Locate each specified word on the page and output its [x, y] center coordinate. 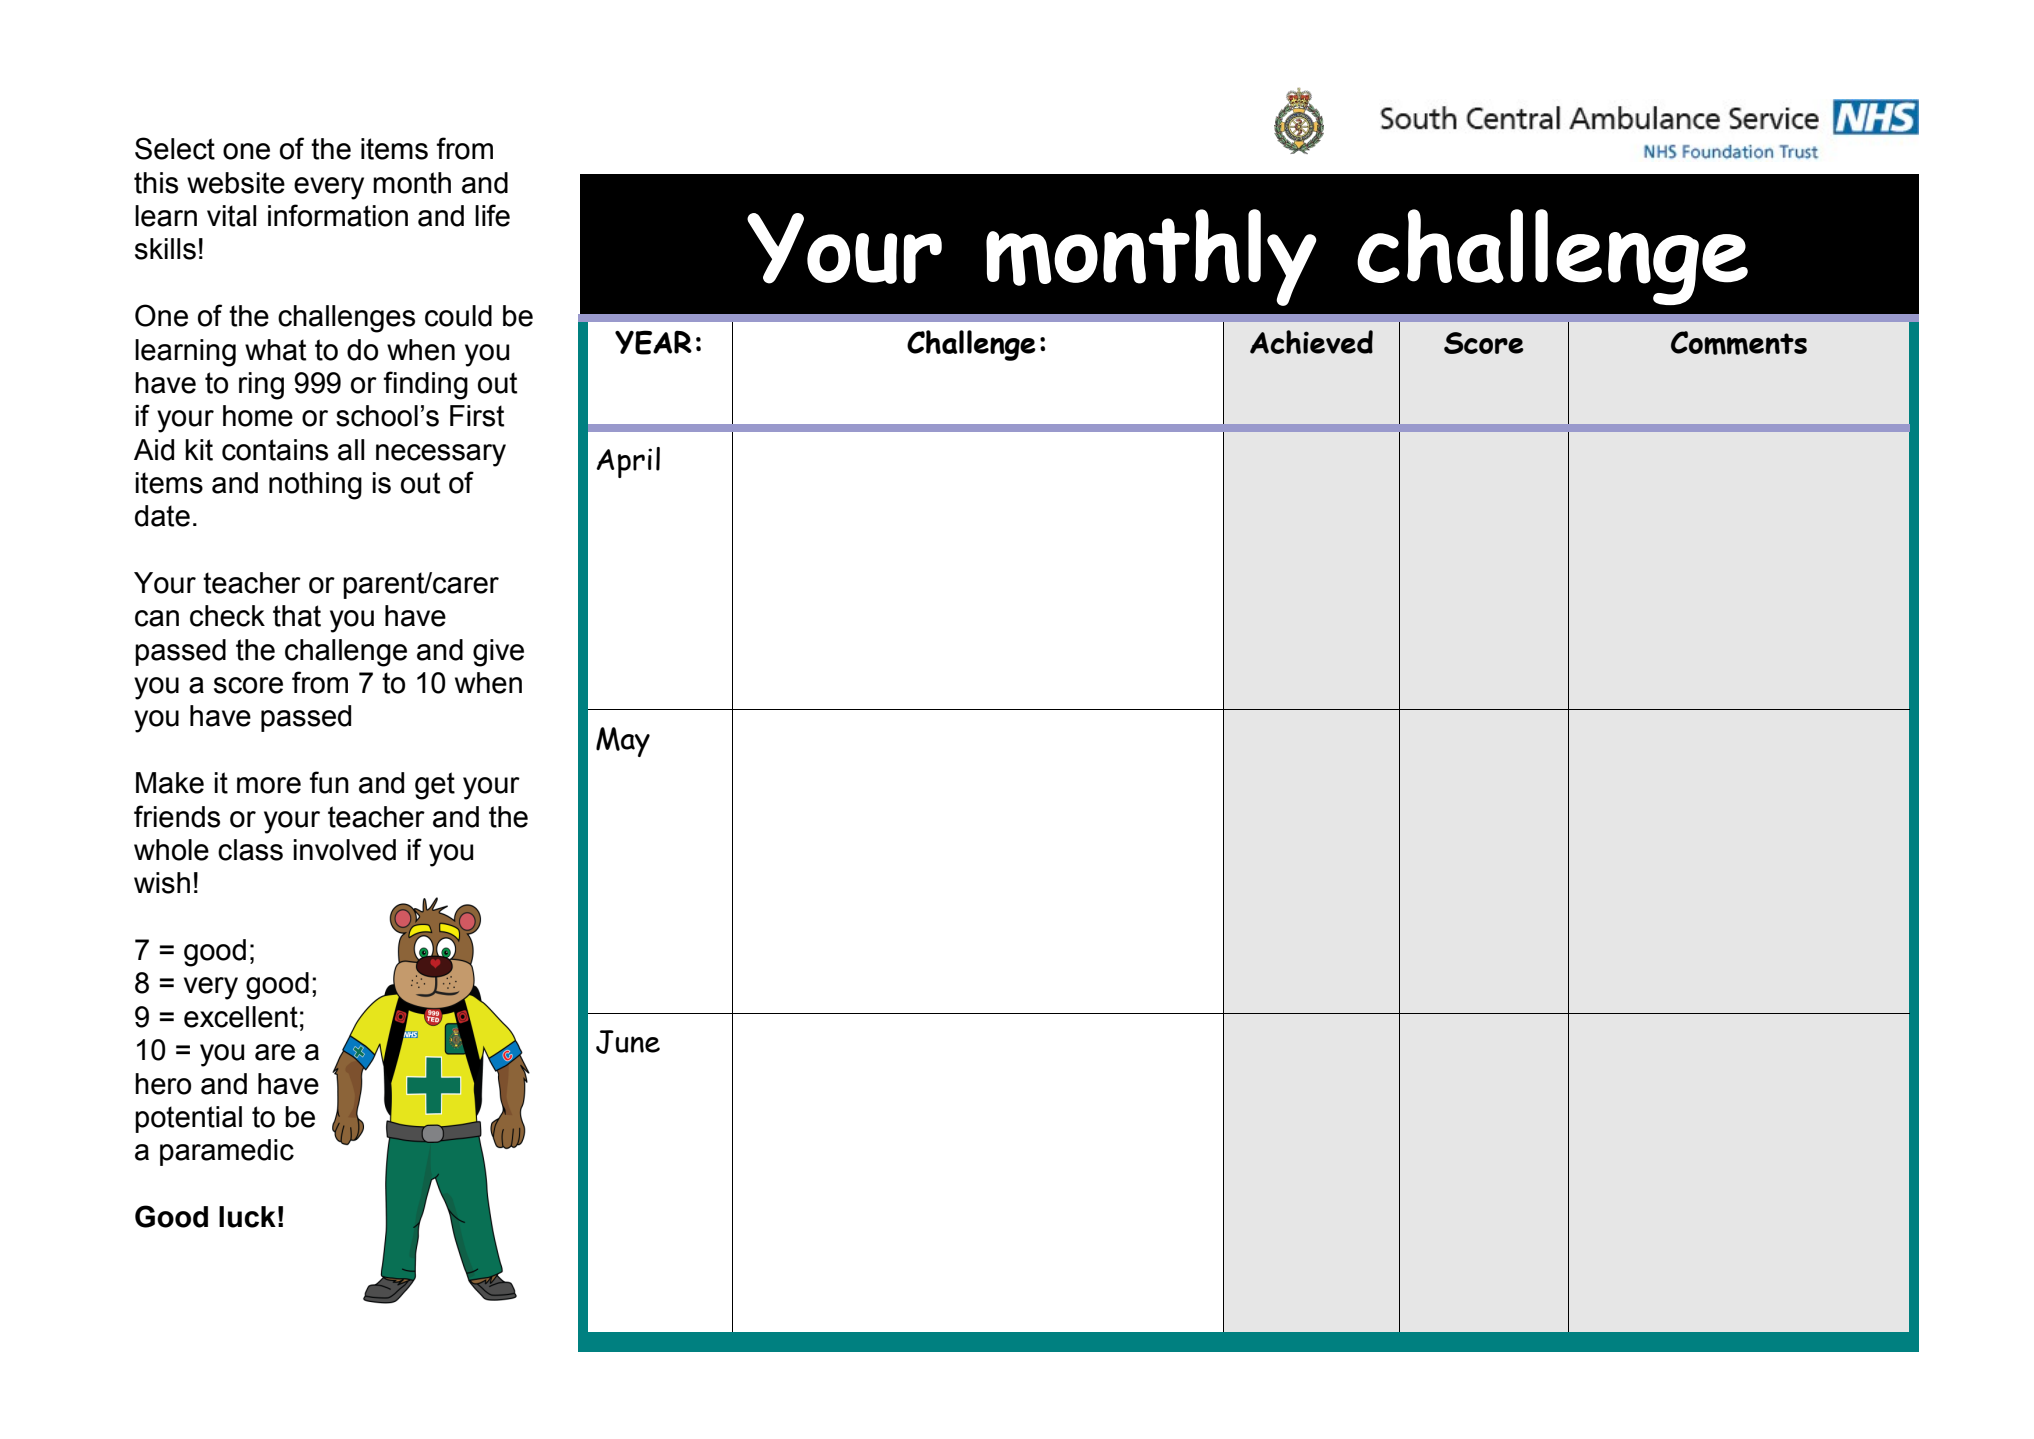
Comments [1739, 343]
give [498, 653]
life [492, 215]
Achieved [1311, 342]
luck [247, 1217]
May [623, 742]
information [338, 215]
